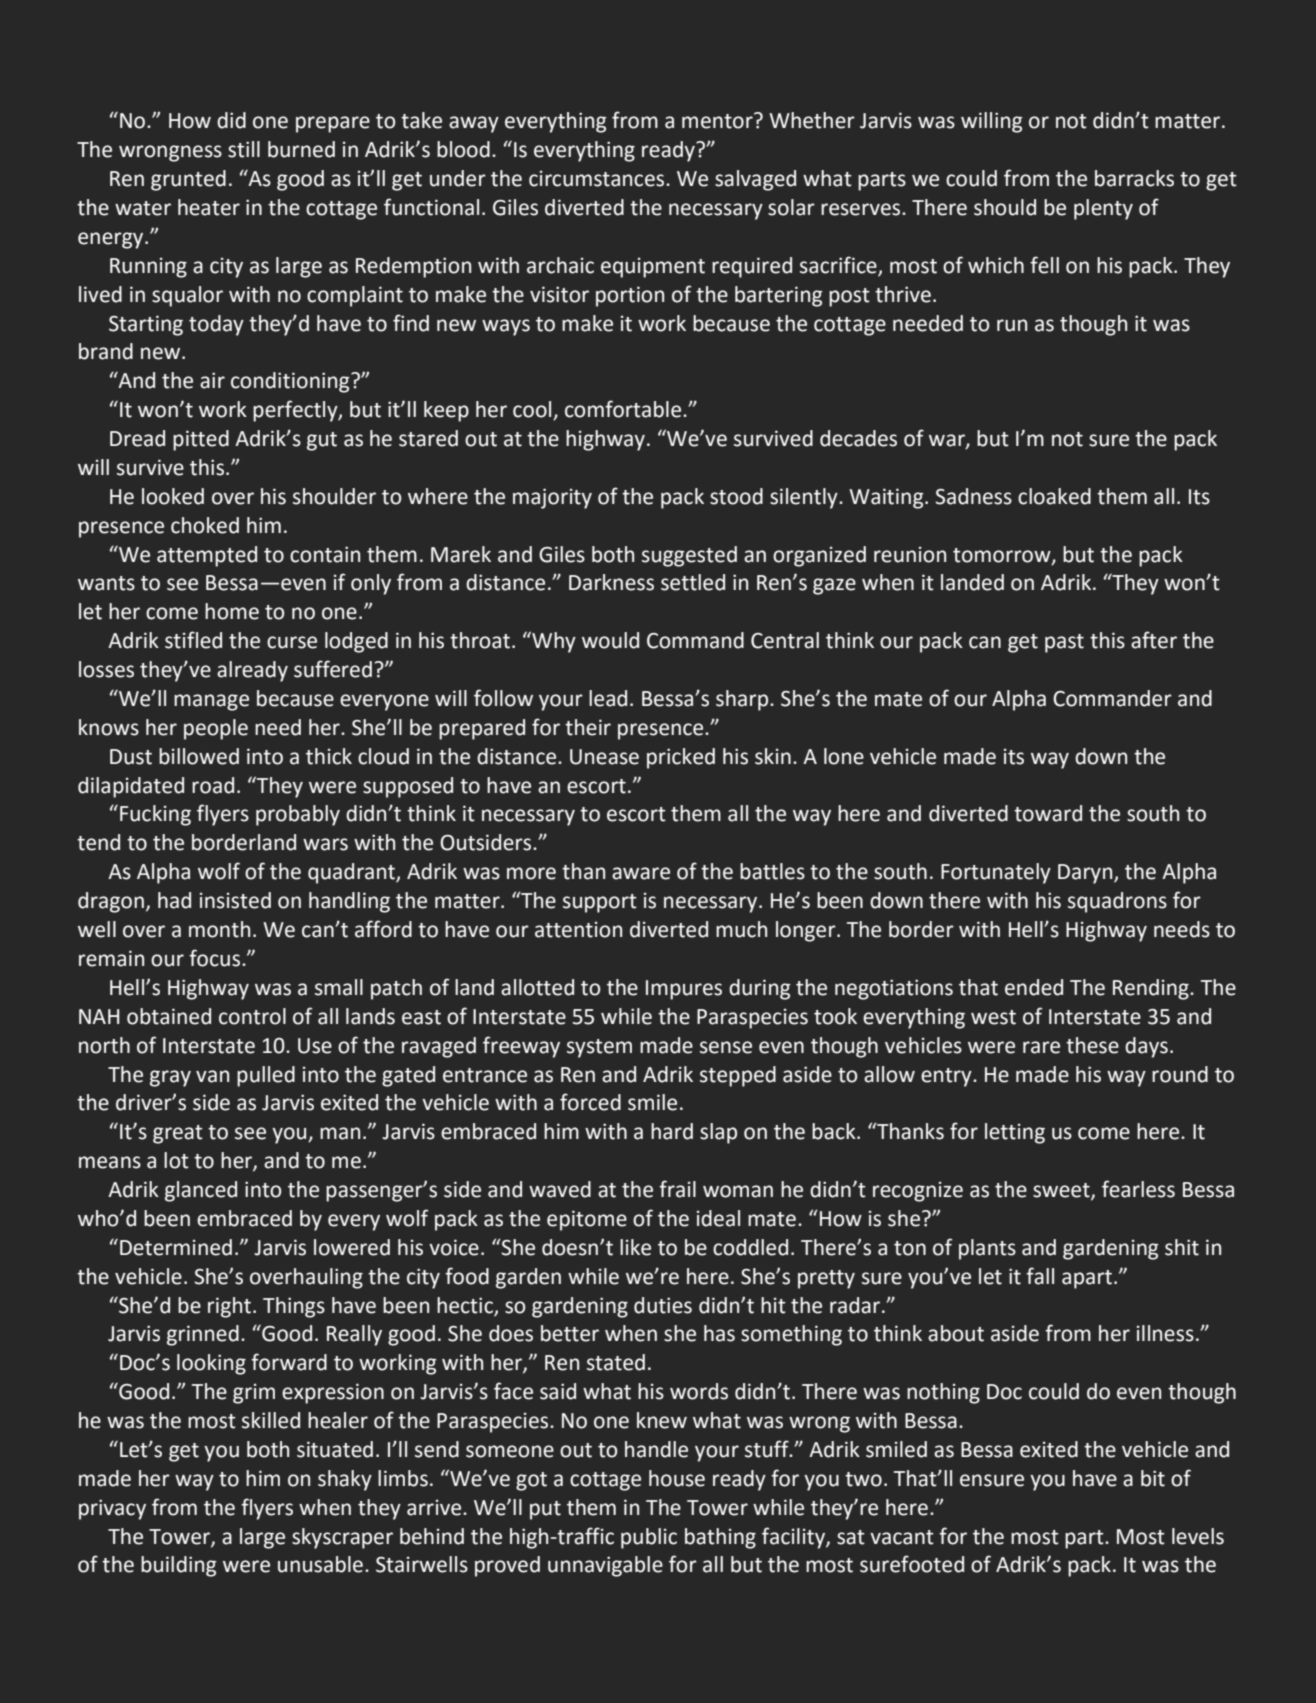  What do you see at coordinates (641, 873) in the page?
I see `aware` at bounding box center [641, 873].
